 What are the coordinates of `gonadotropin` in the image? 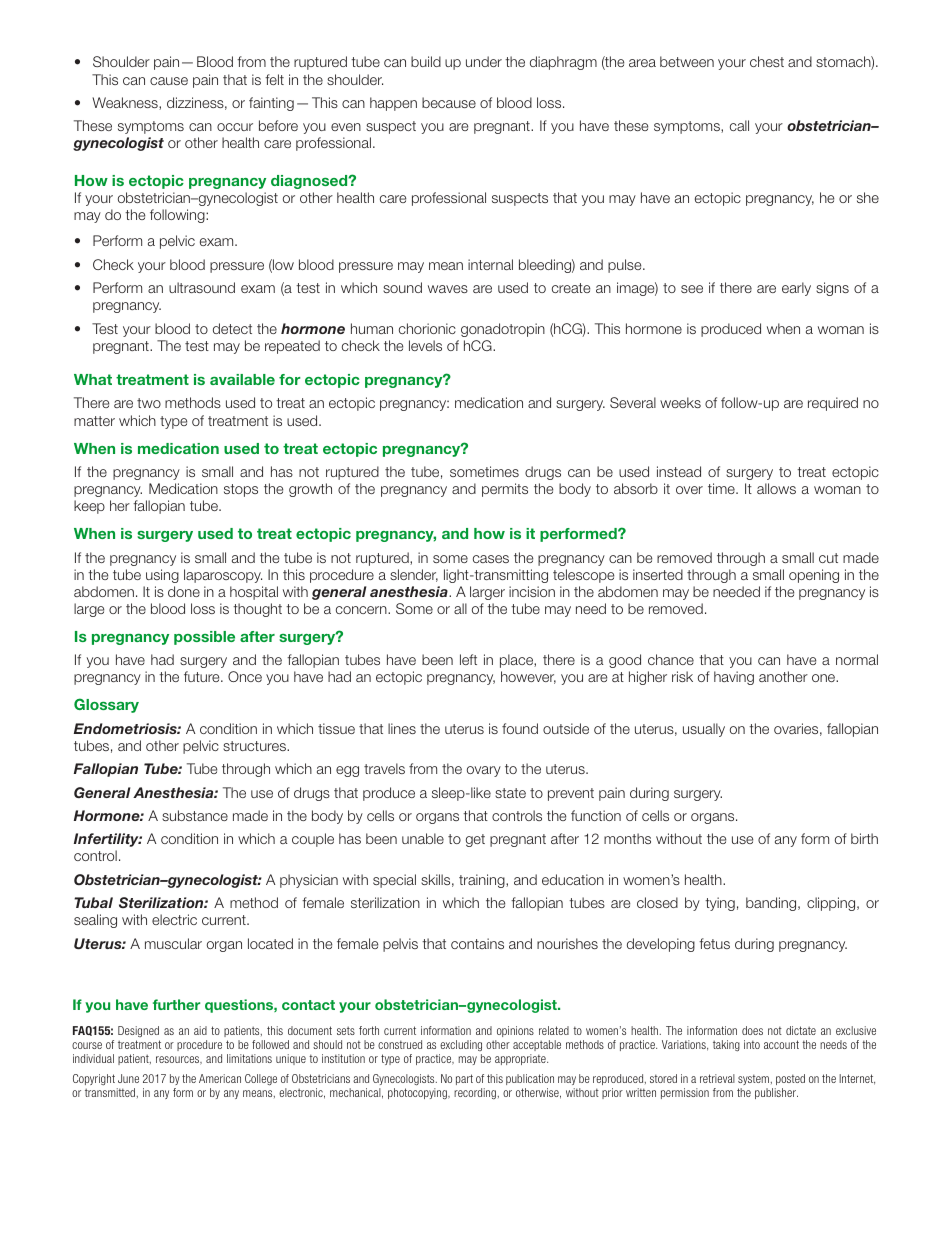 It's located at (503, 330).
